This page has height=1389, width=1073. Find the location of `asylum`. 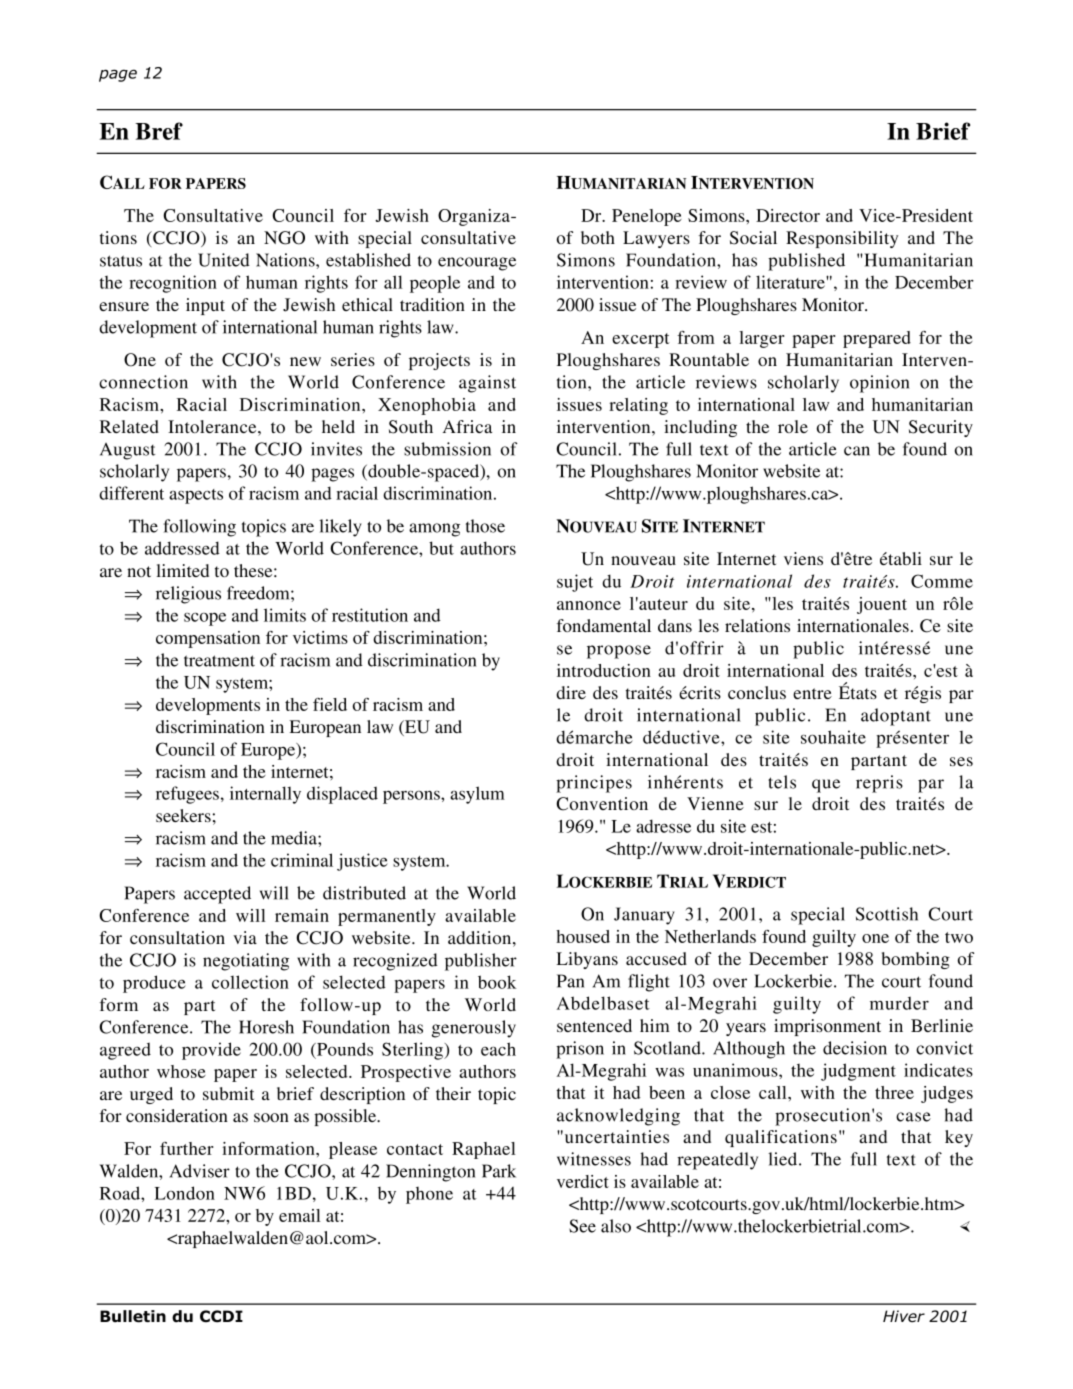

asylum is located at coordinates (477, 795).
